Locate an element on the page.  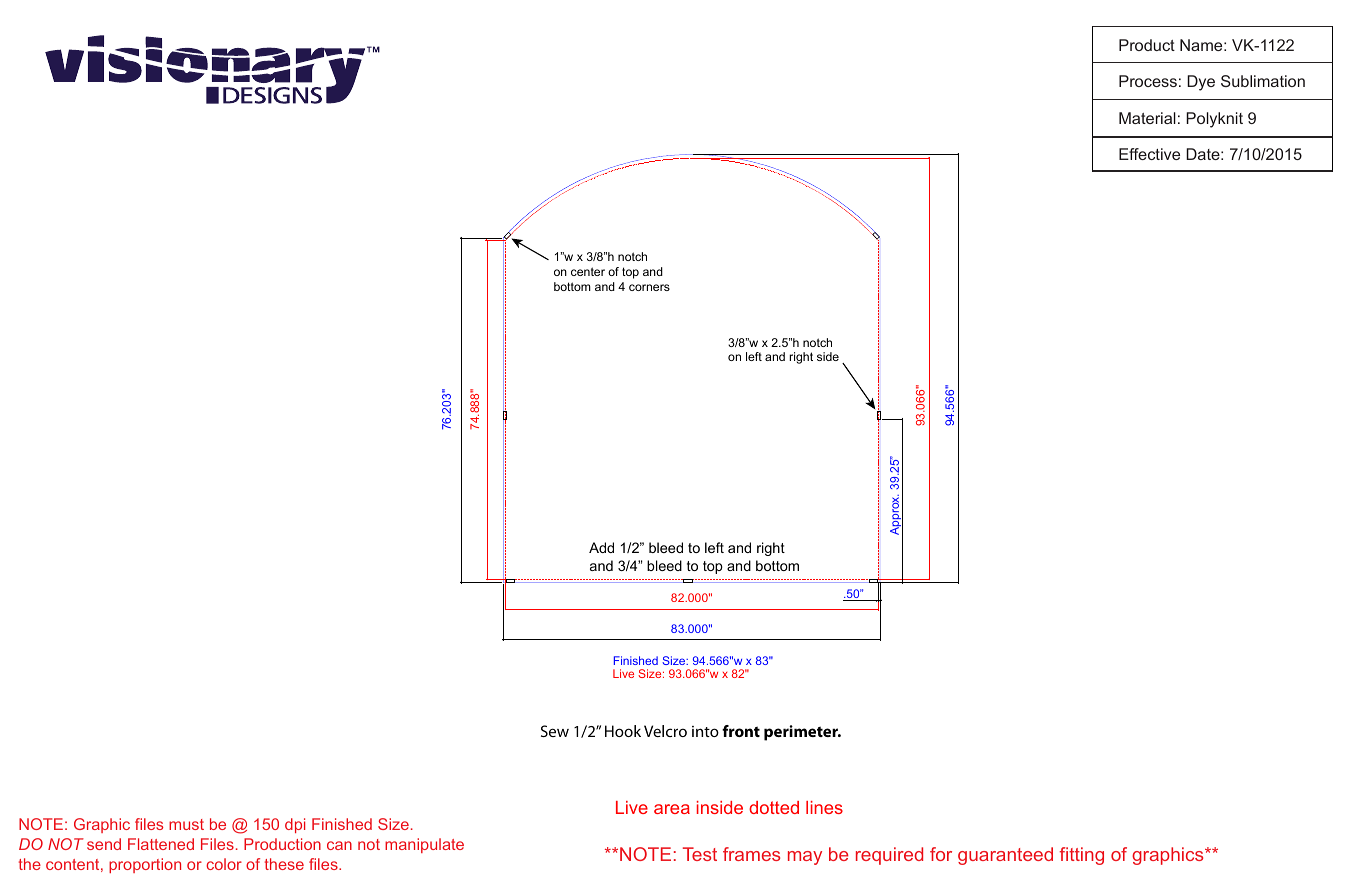
perimeter is located at coordinates (802, 733).
